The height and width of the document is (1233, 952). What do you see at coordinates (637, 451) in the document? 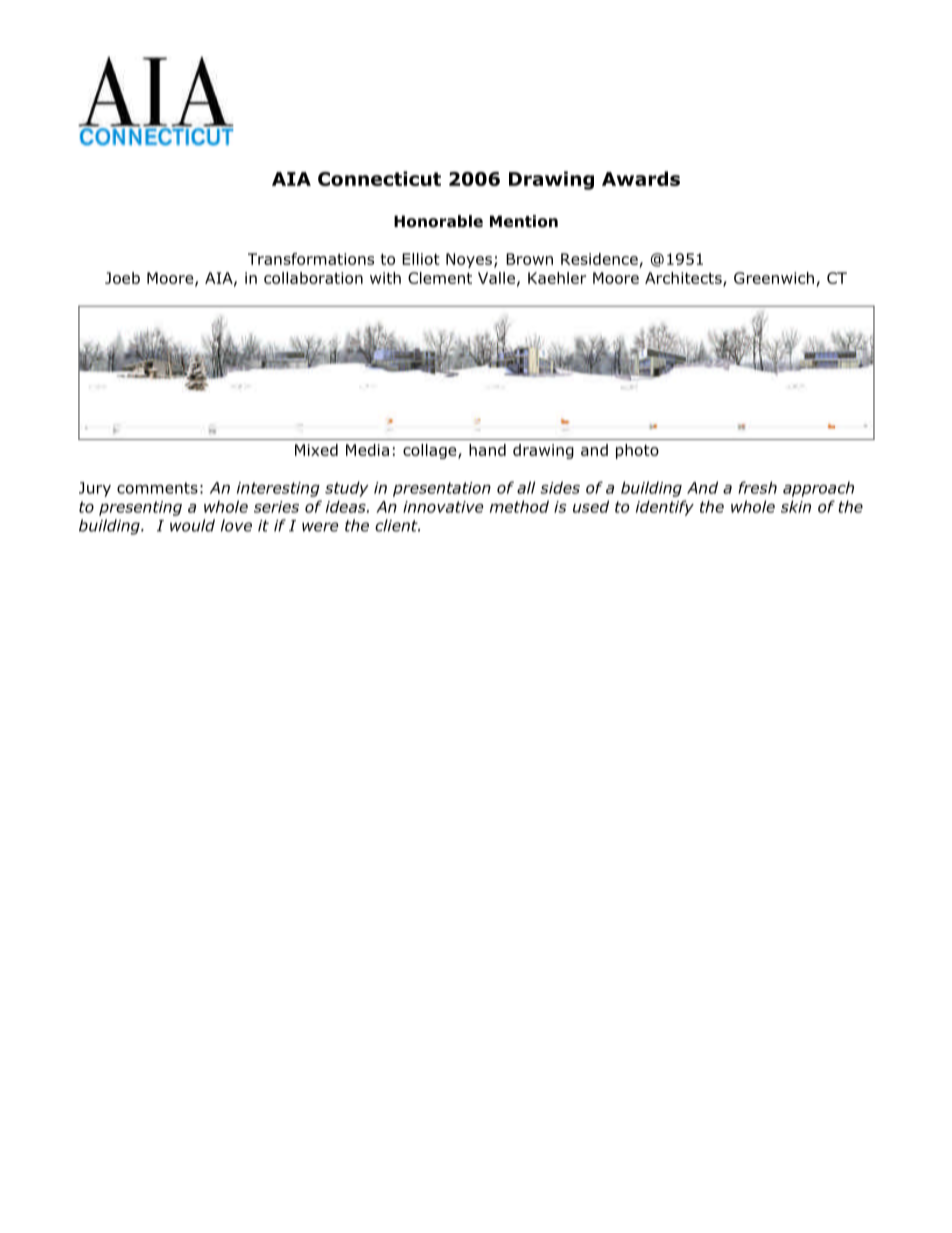
I see `photo` at bounding box center [637, 451].
